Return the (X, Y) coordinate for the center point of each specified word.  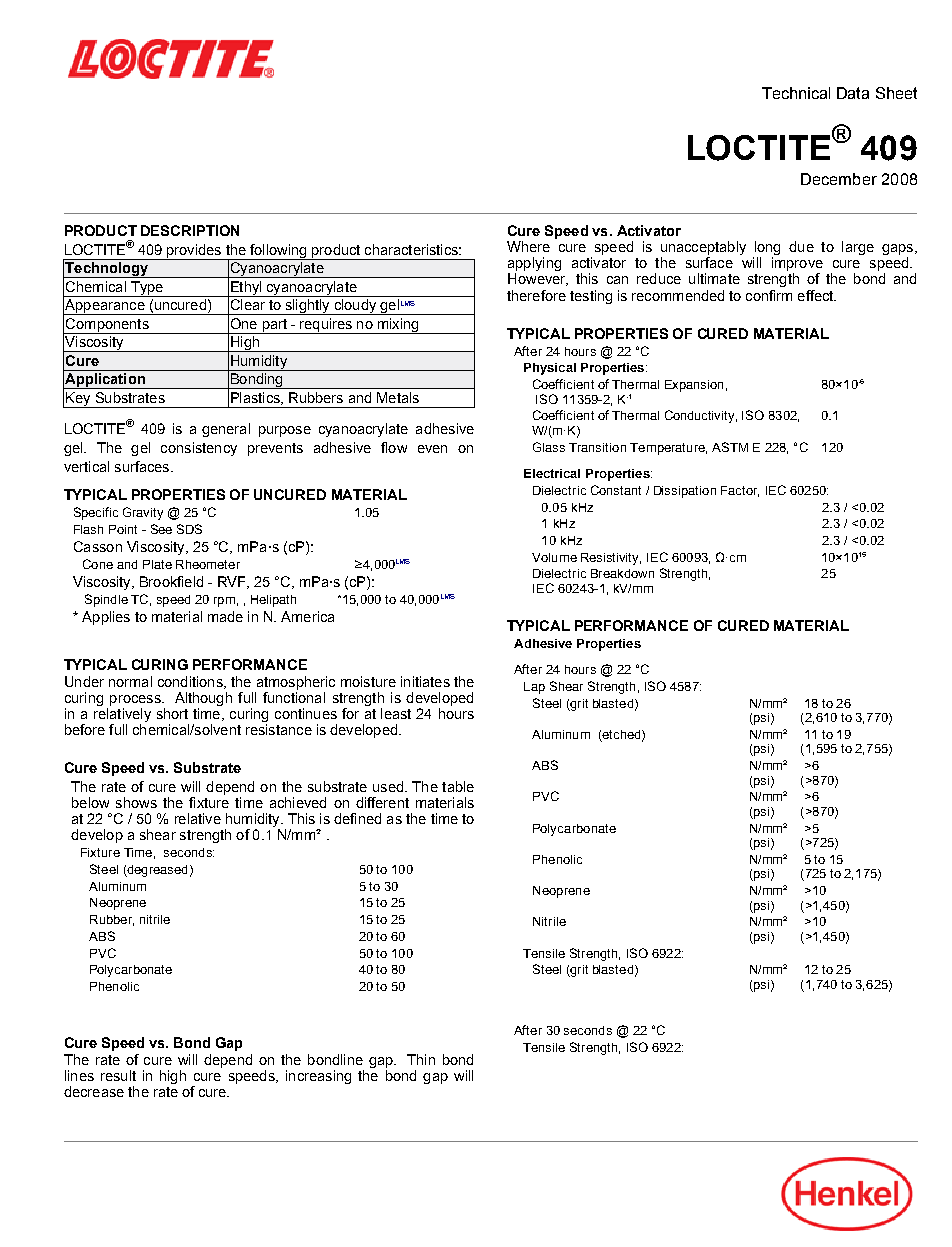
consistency (199, 449)
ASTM (730, 447)
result (118, 1075)
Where (528, 246)
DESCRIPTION (190, 230)
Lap (534, 688)
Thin (421, 1059)
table (458, 786)
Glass (549, 447)
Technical (796, 93)
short (172, 713)
